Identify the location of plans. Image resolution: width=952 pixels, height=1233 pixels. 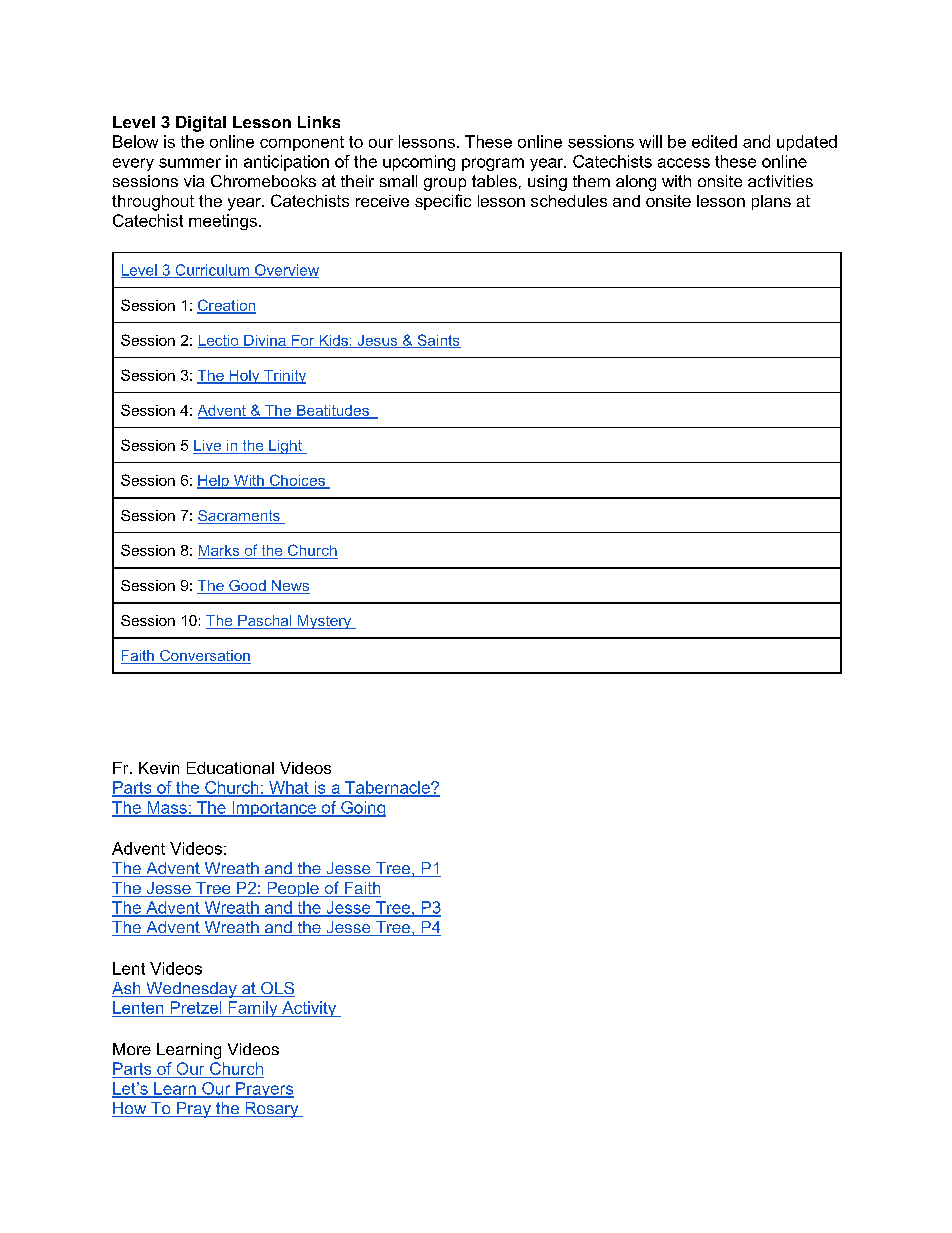
(771, 202).
